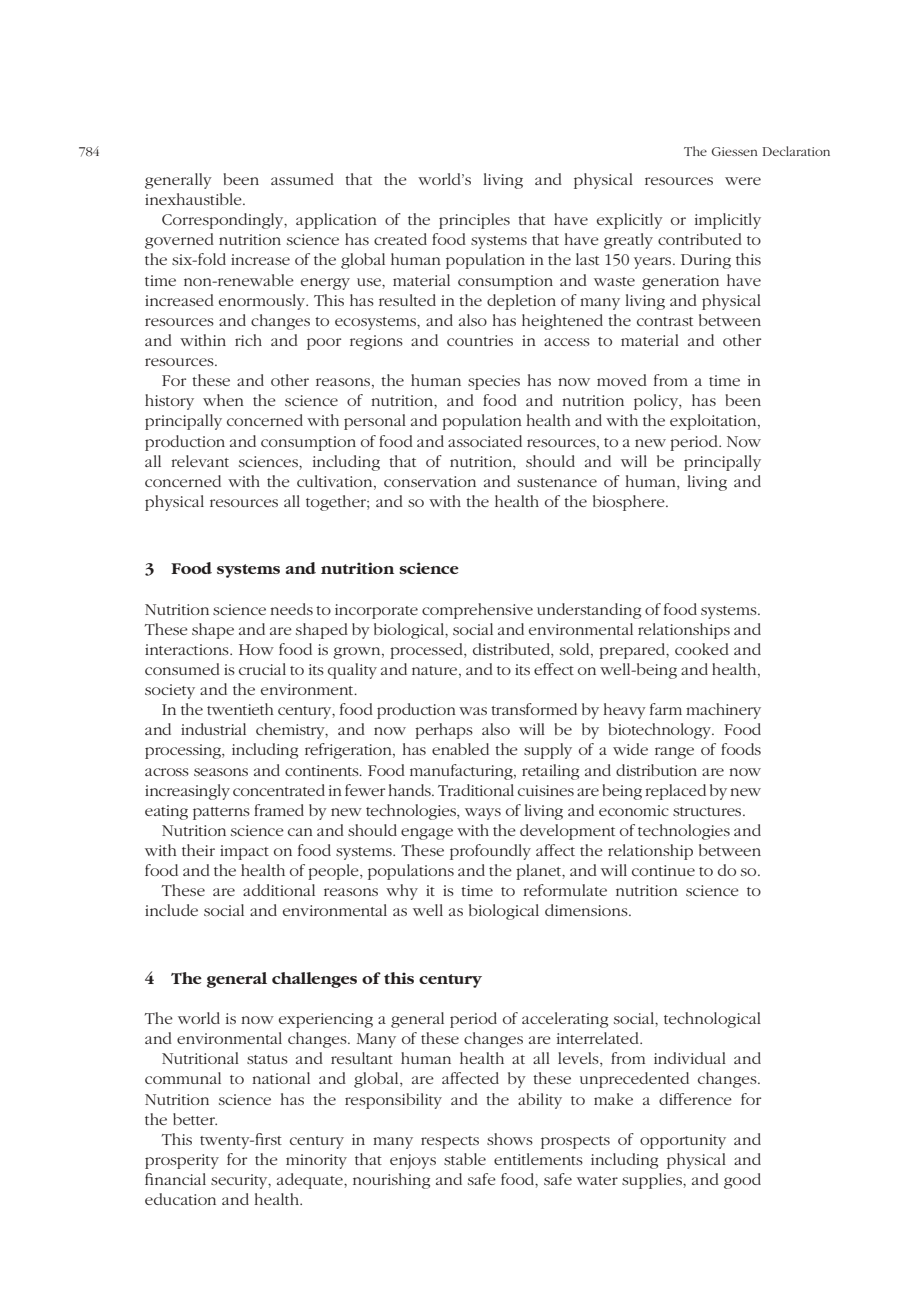 The height and width of the screenshot is (1308, 924). What do you see at coordinates (194, 199) in the screenshot?
I see `inexhaustible` at bounding box center [194, 199].
